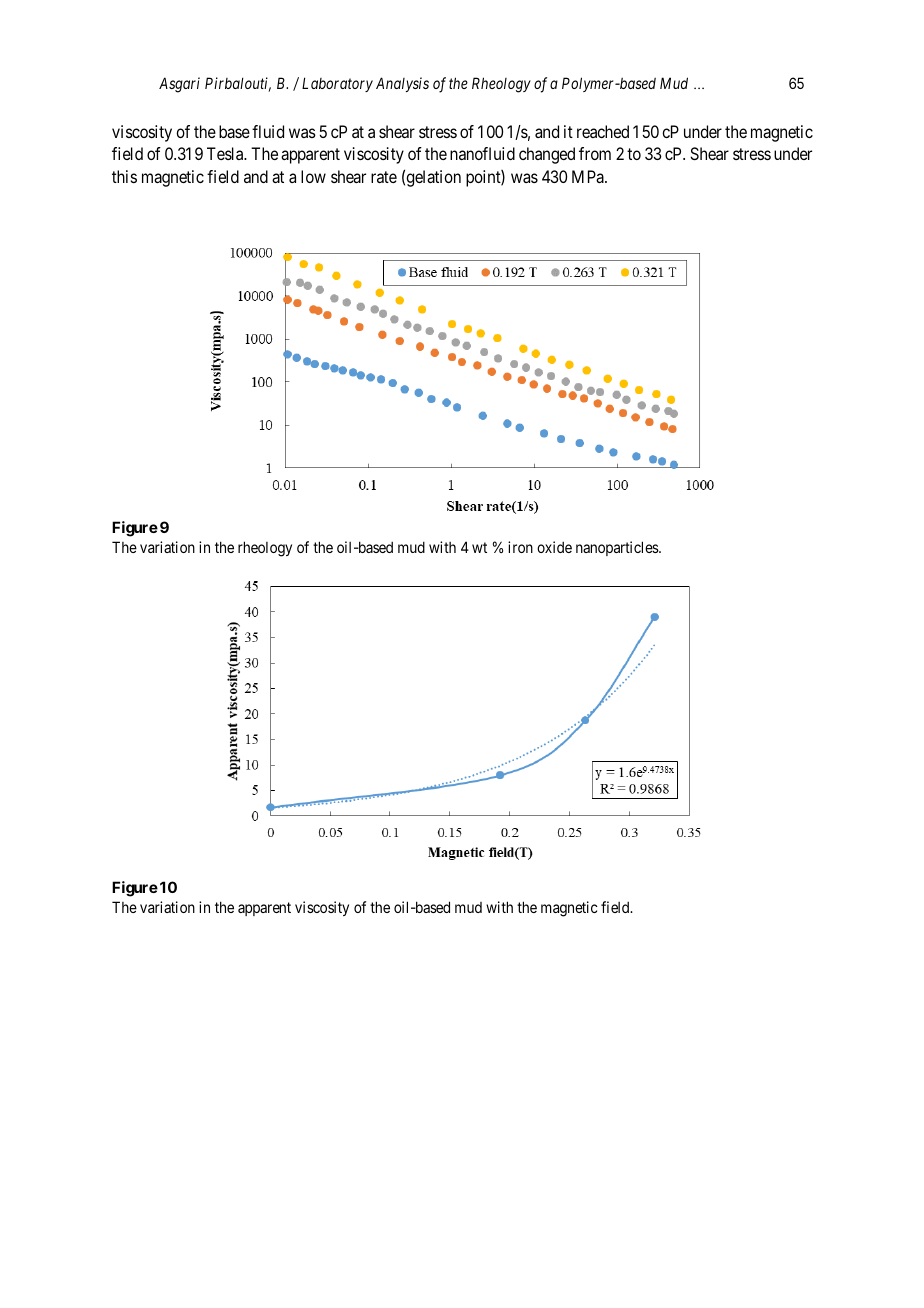  Describe the element at coordinates (226, 153) in the image. I see `Tesla` at that location.
